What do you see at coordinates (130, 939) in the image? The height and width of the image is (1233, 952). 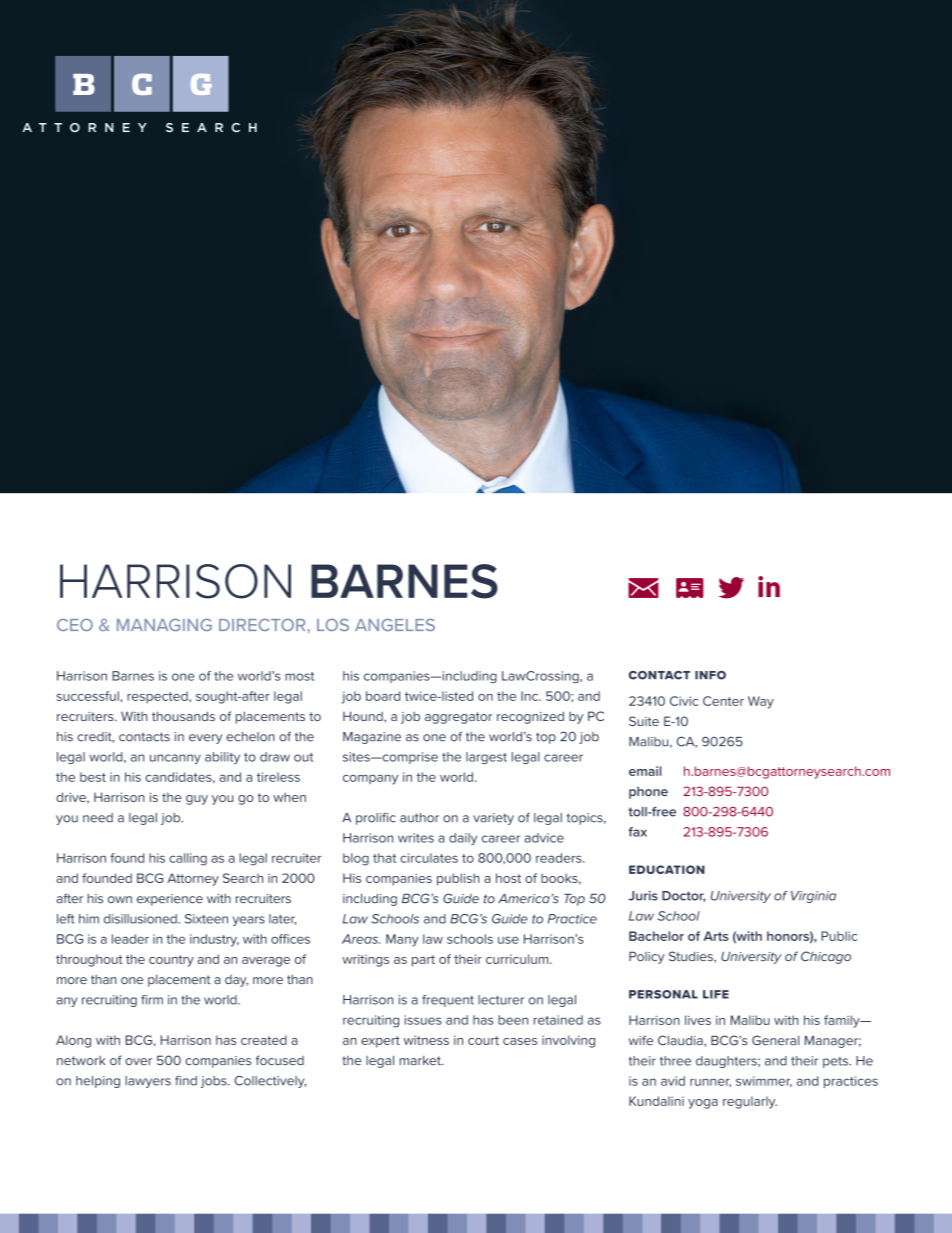 I see `leader` at bounding box center [130, 939].
